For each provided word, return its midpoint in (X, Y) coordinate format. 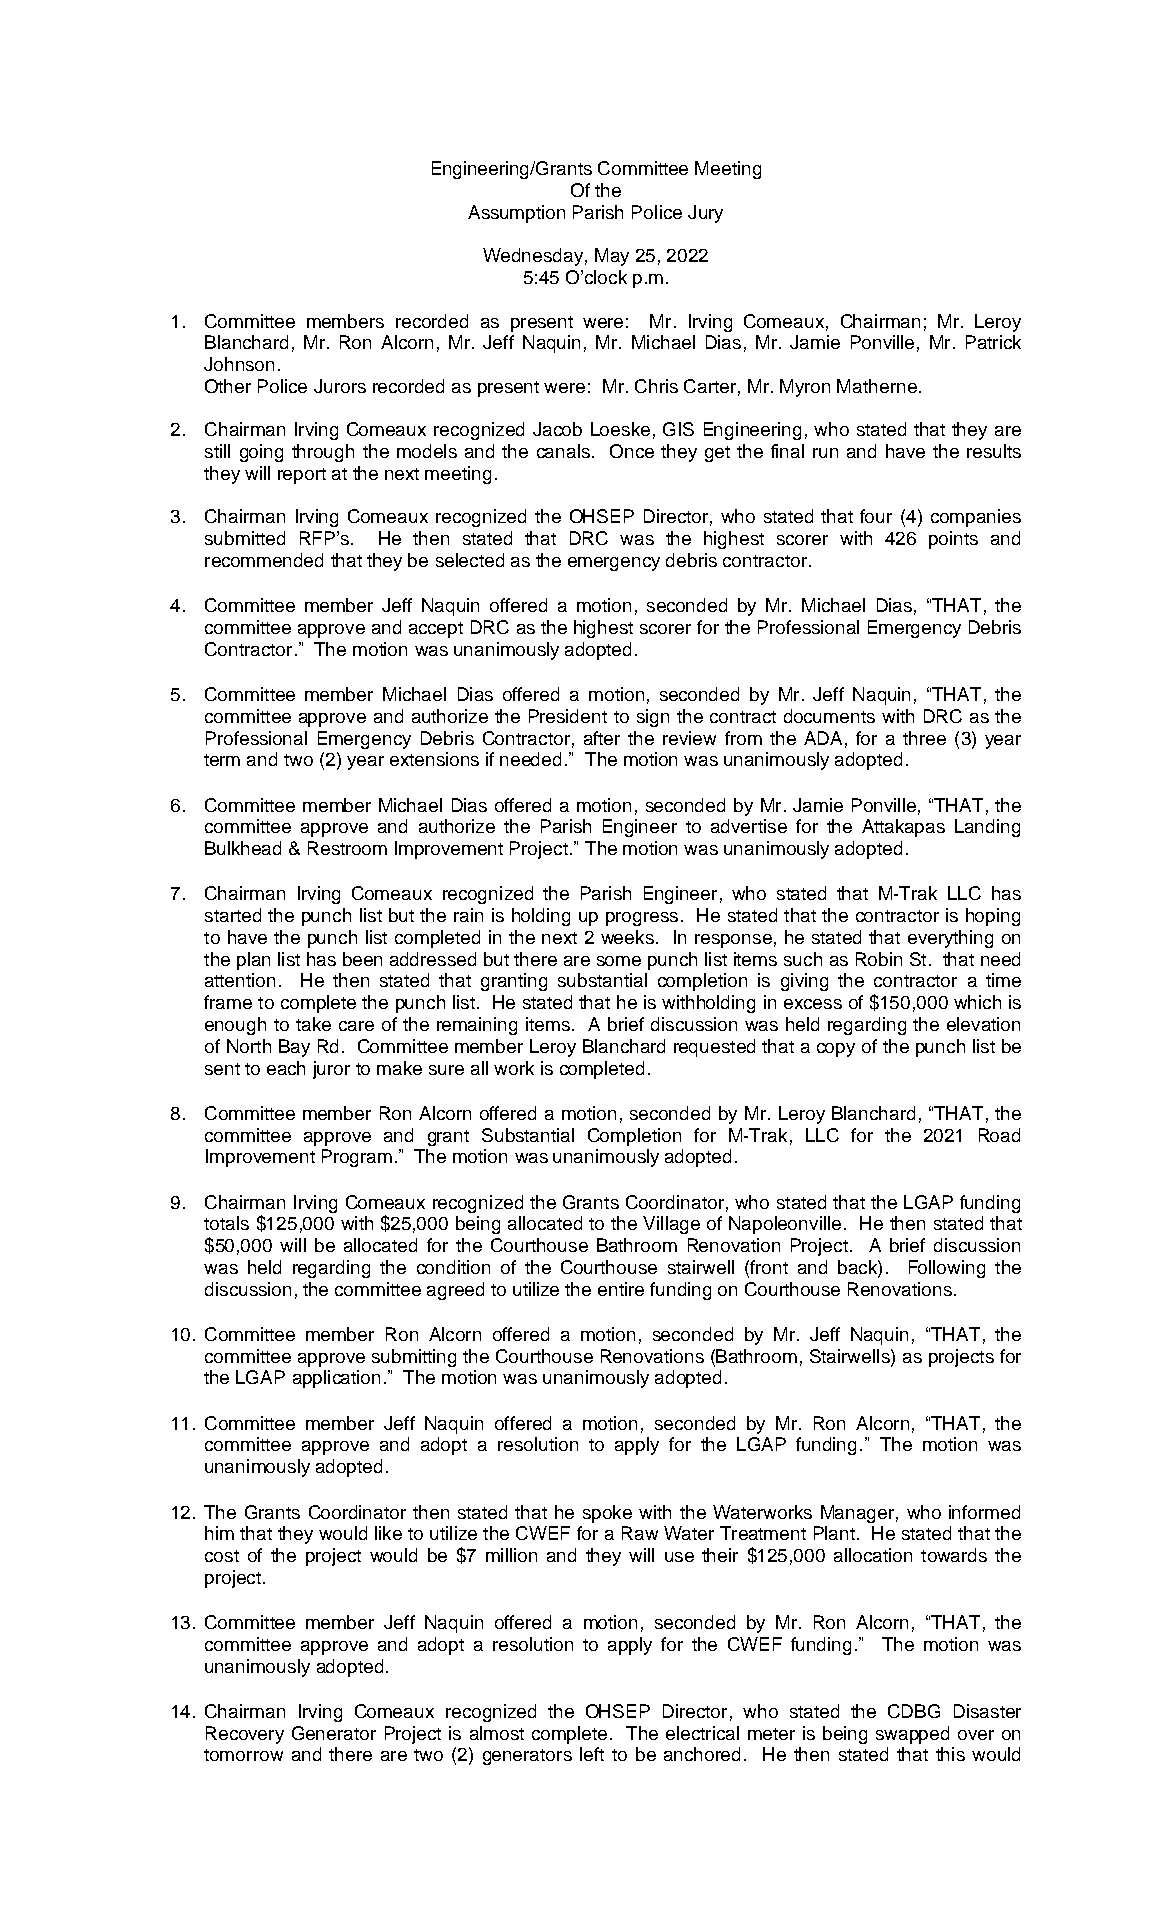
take (313, 1024)
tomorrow (243, 1755)
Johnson (239, 364)
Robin (879, 959)
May (612, 257)
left (592, 1754)
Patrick (993, 342)
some (619, 961)
